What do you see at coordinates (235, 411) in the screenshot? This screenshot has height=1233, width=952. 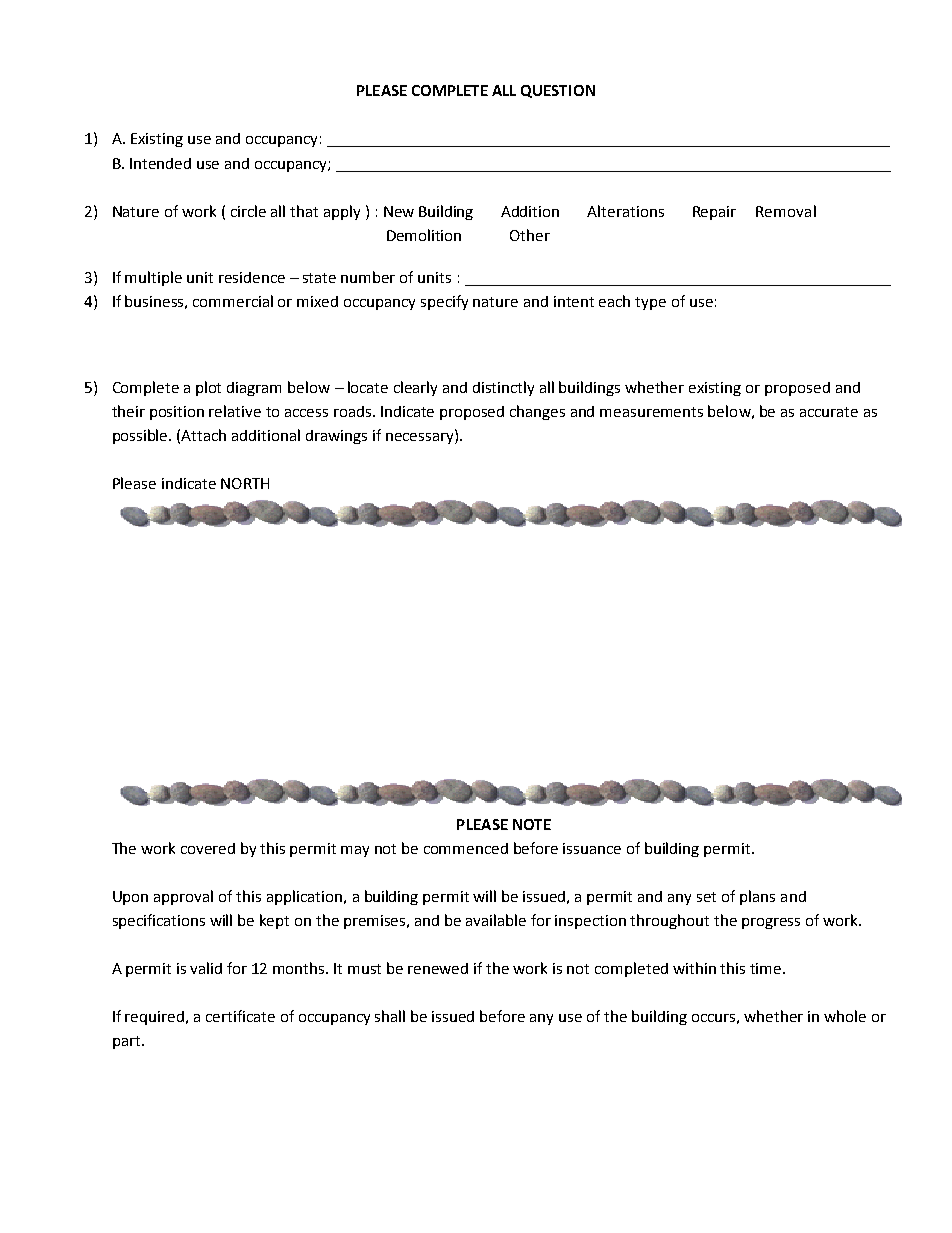 I see `relative` at bounding box center [235, 411].
